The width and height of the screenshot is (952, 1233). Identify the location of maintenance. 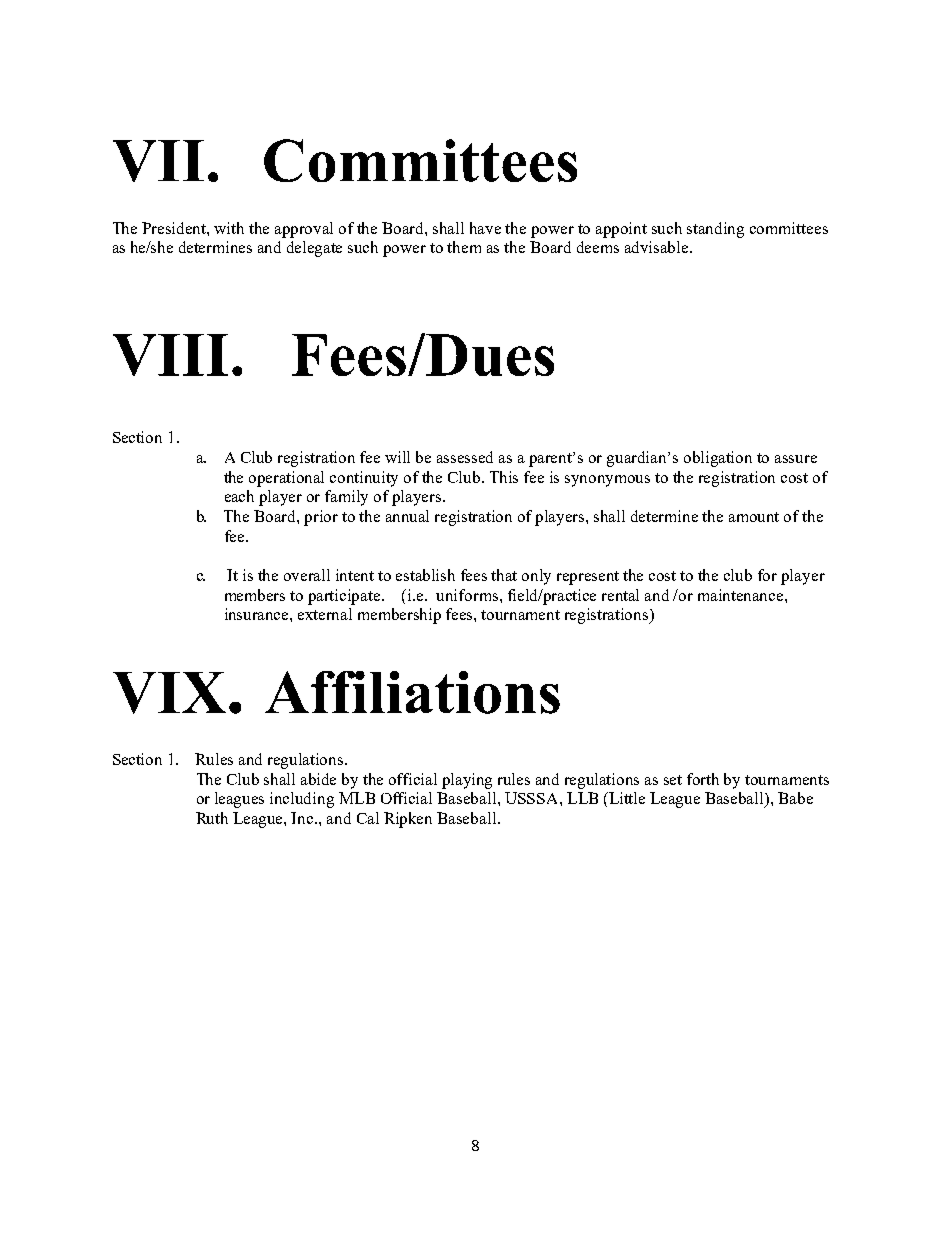
(742, 595).
